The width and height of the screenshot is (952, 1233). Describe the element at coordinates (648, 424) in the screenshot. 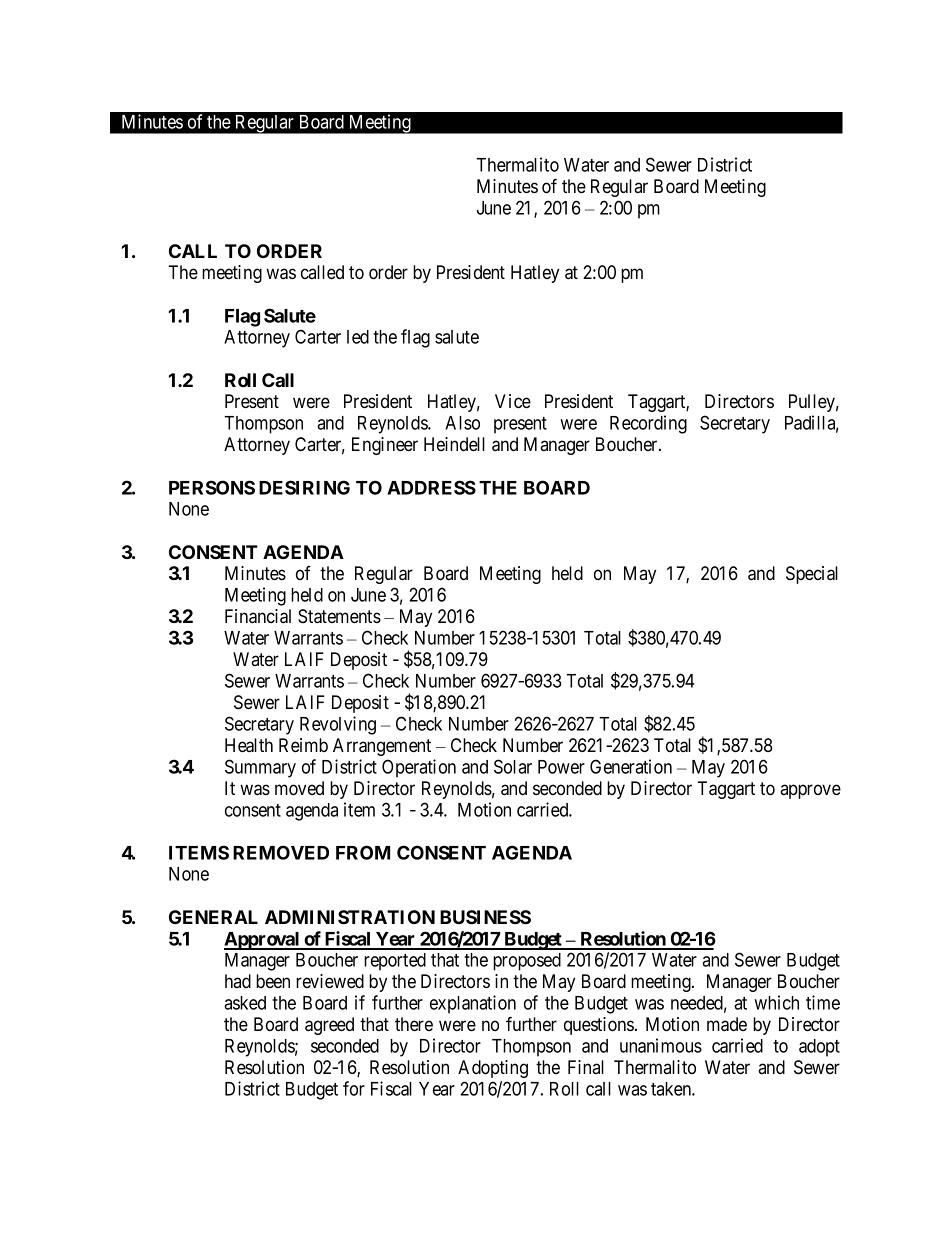

I see `Recording` at that location.
